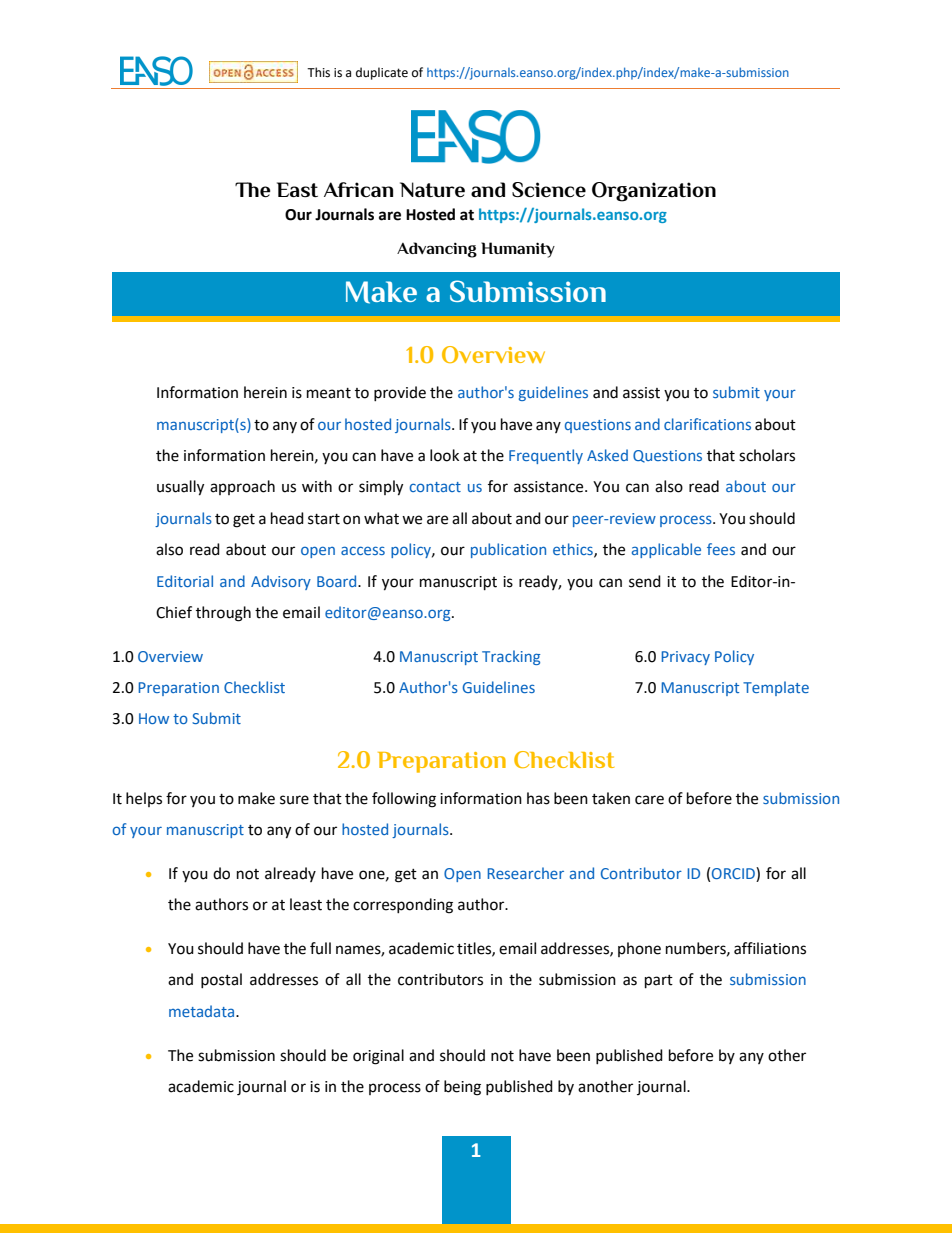 Image resolution: width=952 pixels, height=1233 pixels. What do you see at coordinates (654, 192) in the screenshot?
I see `Organization` at bounding box center [654, 192].
